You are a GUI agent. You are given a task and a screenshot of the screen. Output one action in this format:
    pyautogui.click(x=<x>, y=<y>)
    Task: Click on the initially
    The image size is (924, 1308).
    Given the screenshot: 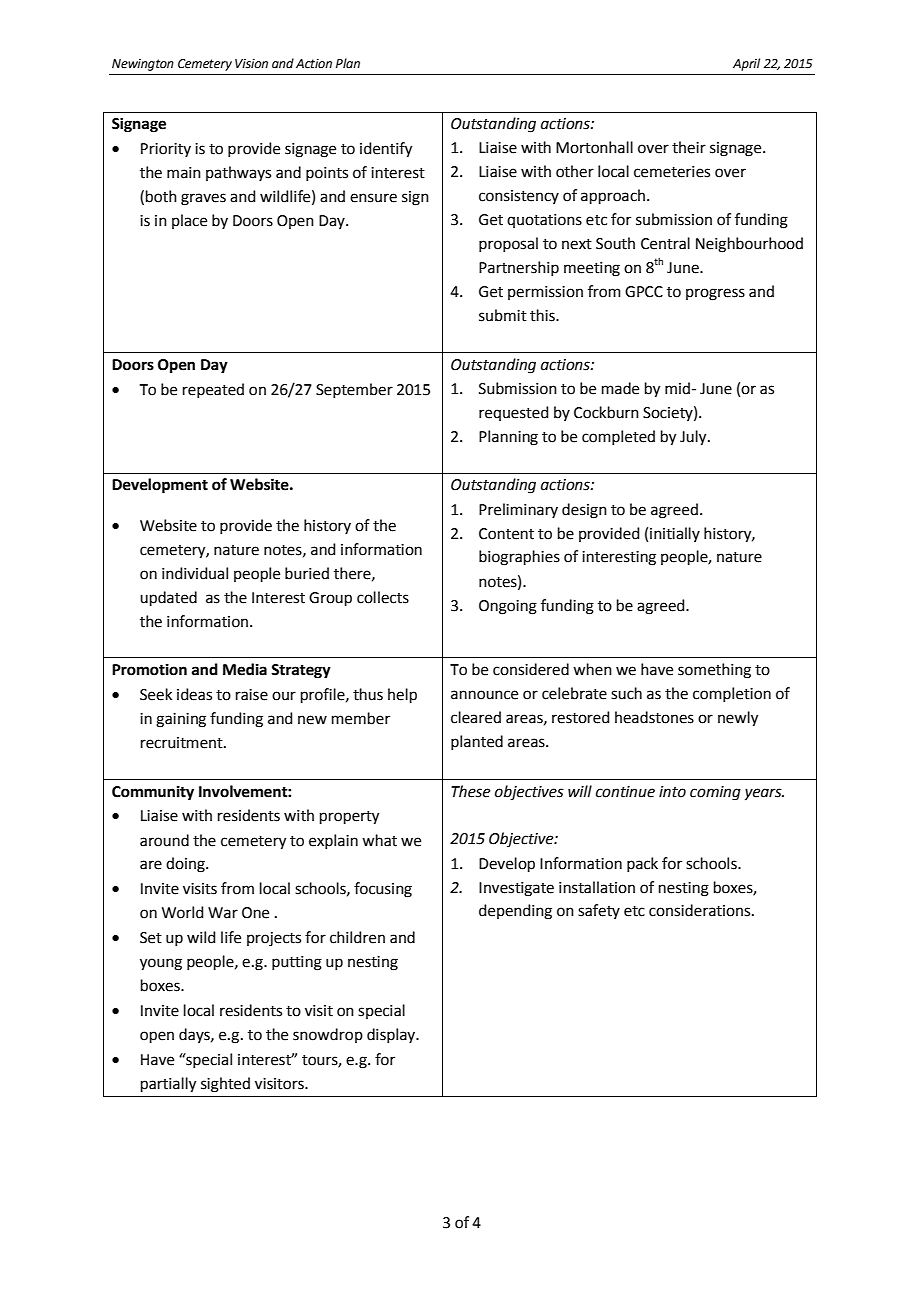 What is the action you would take?
    pyautogui.click(x=675, y=534)
